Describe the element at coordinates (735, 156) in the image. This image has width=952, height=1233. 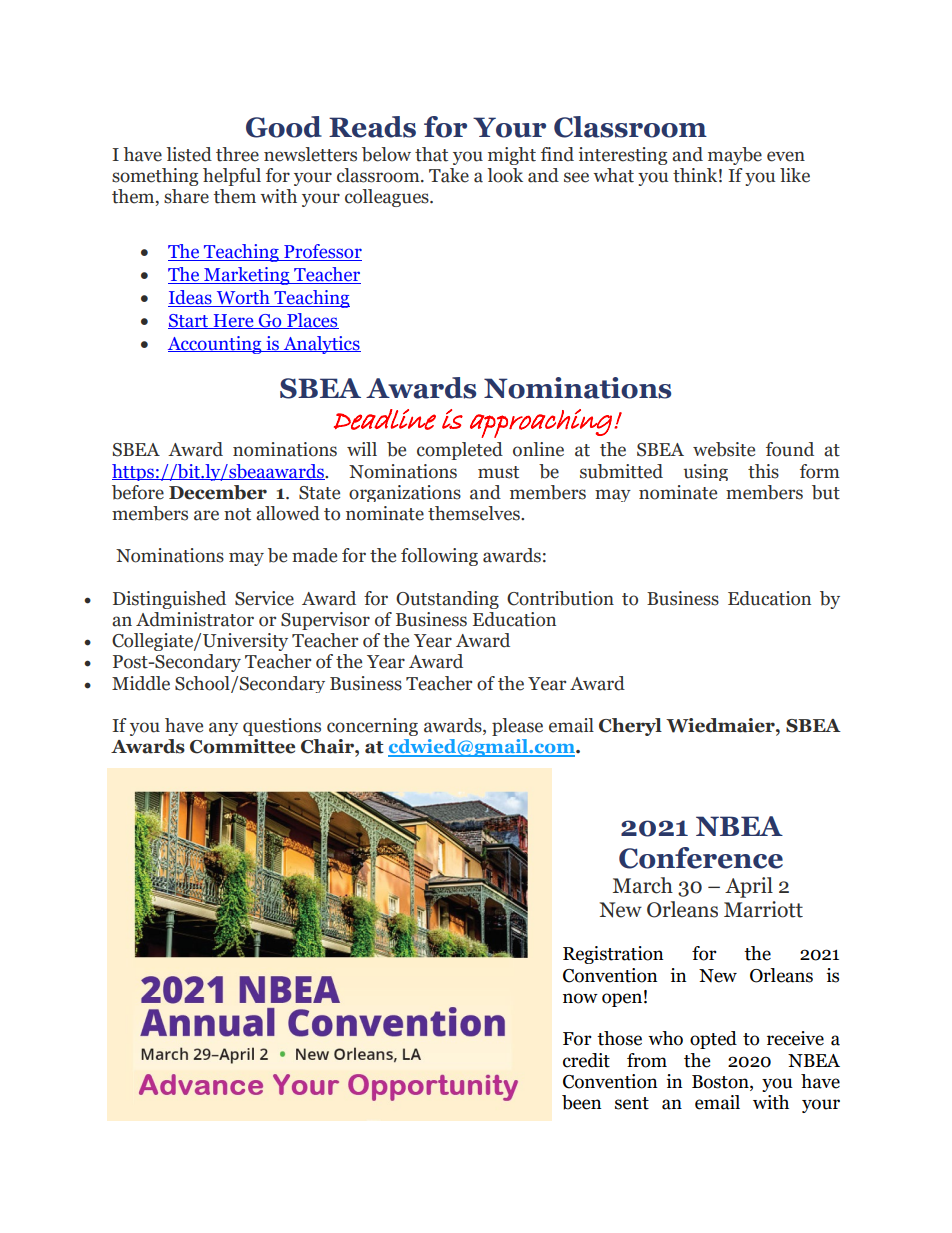
I see `maybe` at that location.
